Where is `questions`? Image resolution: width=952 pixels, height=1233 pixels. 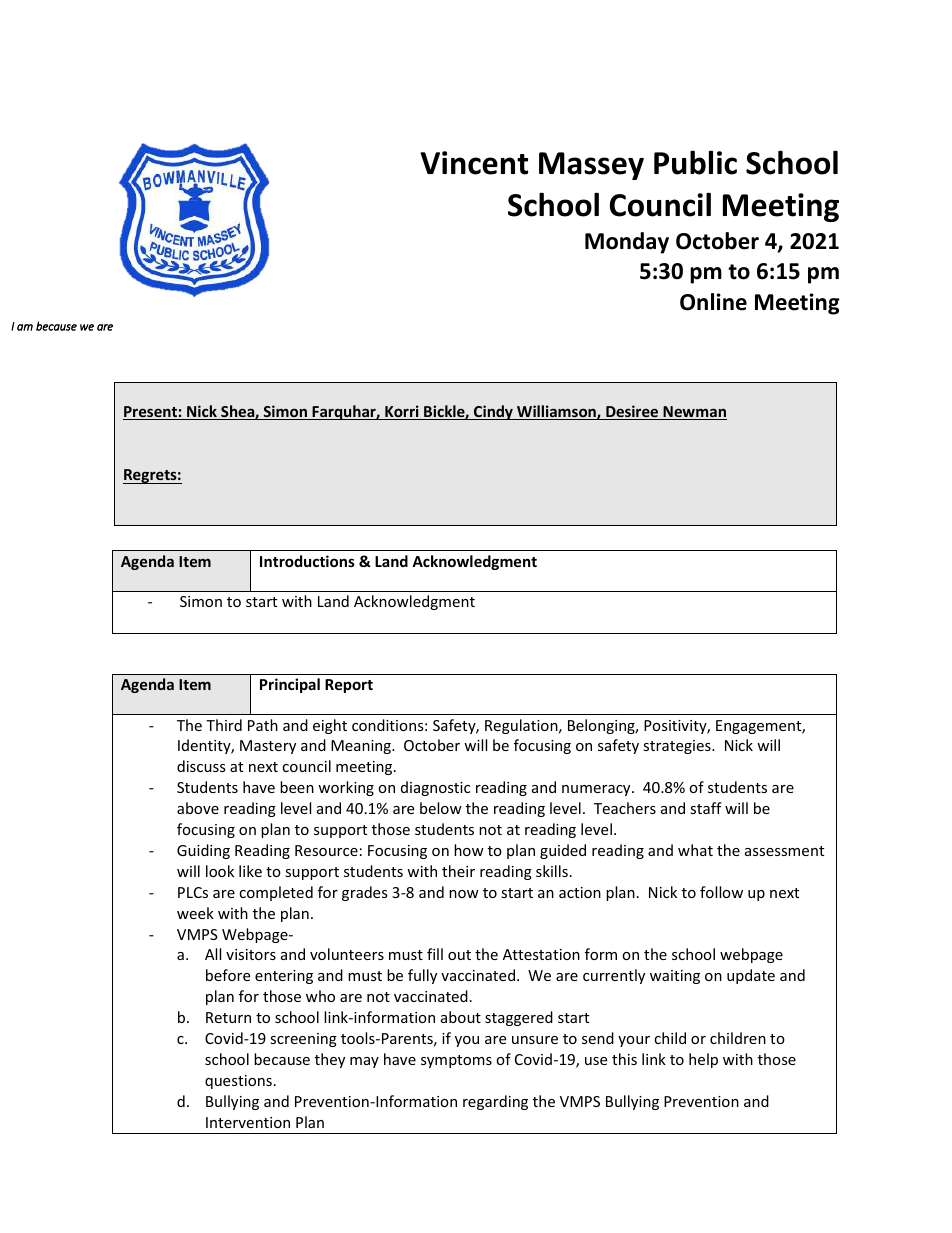
questions is located at coordinates (238, 1082).
